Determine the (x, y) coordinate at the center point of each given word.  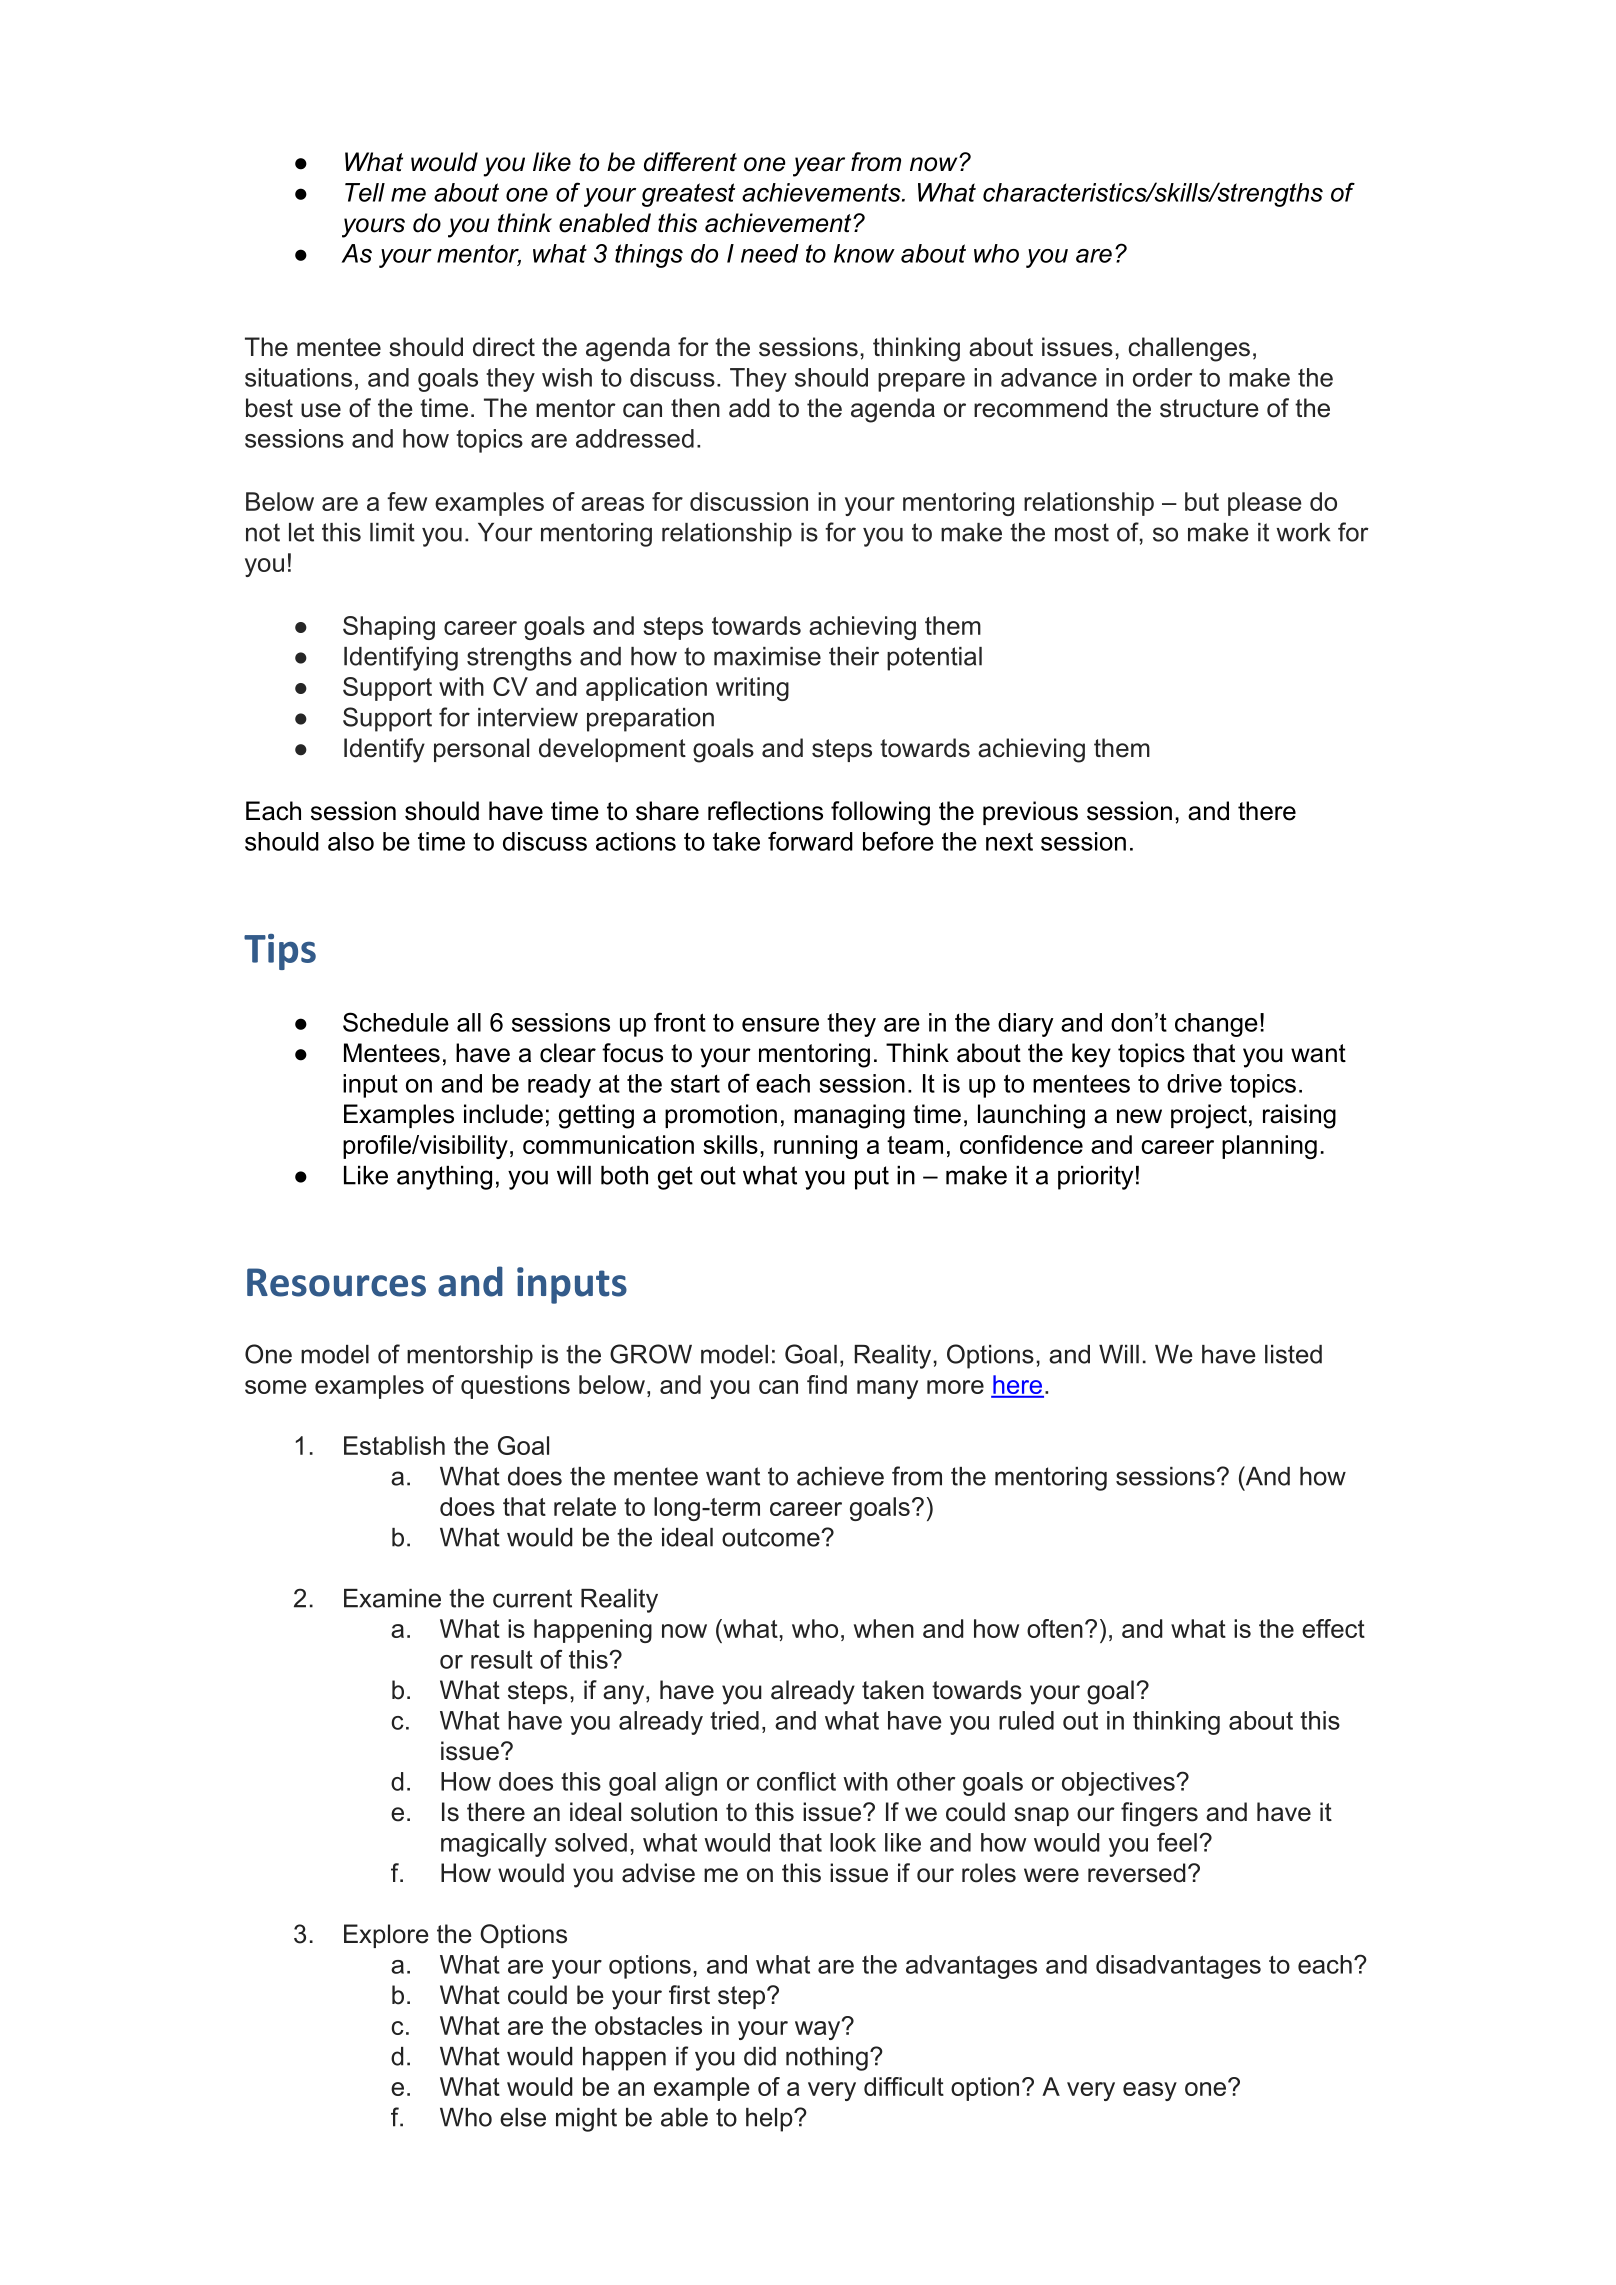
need (770, 253)
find (827, 1384)
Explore (386, 1936)
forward (810, 841)
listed (1293, 1354)
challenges (1189, 349)
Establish (394, 1445)
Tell (365, 192)
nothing (827, 2059)
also (351, 841)
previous (1030, 813)
